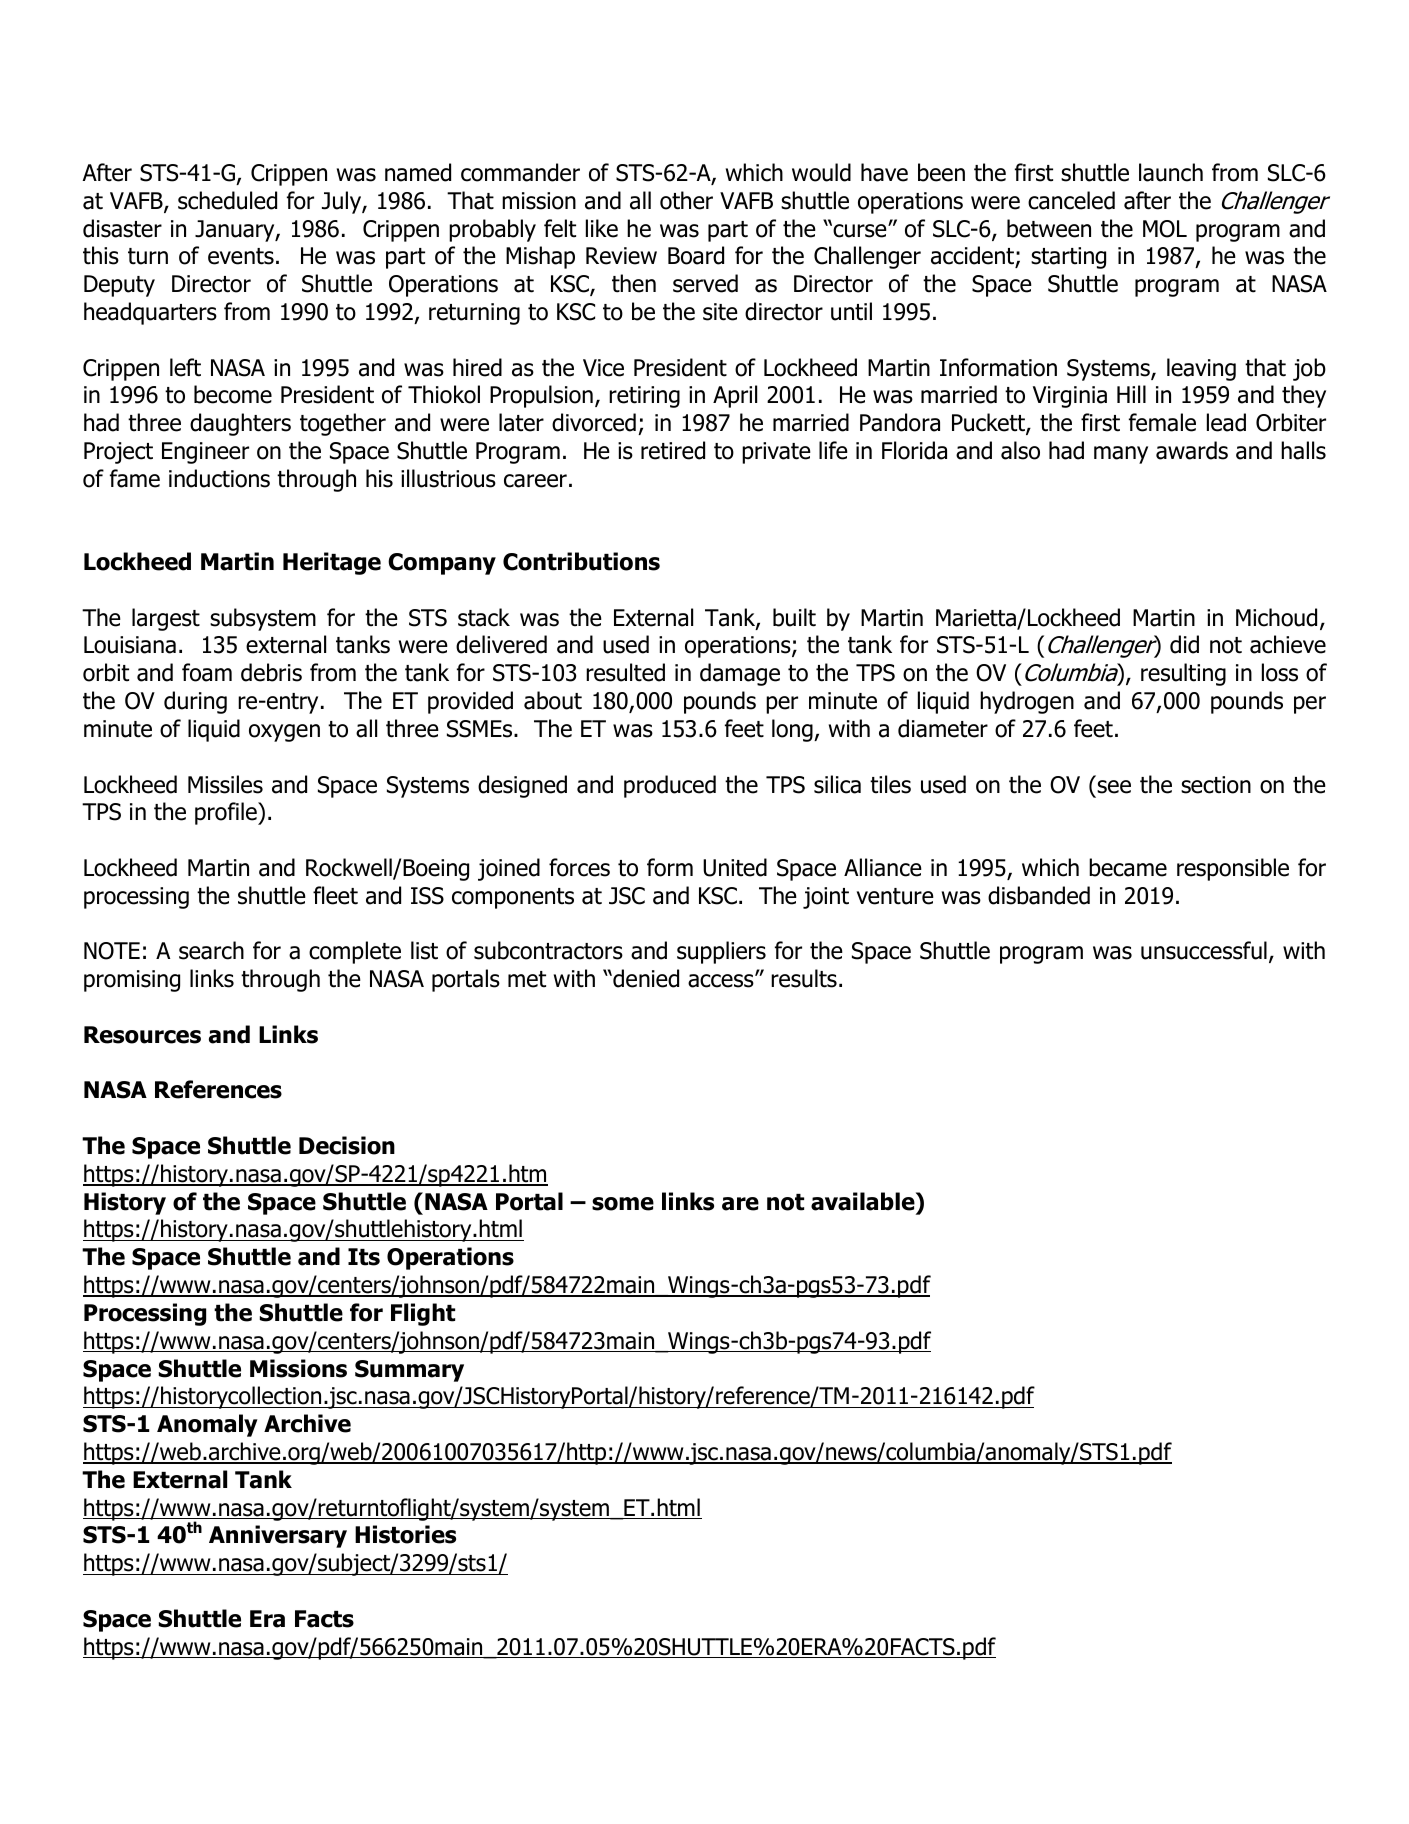 Image resolution: width=1409 pixels, height=1824 pixels. What do you see at coordinates (864, 1201) in the screenshot?
I see `available` at bounding box center [864, 1201].
